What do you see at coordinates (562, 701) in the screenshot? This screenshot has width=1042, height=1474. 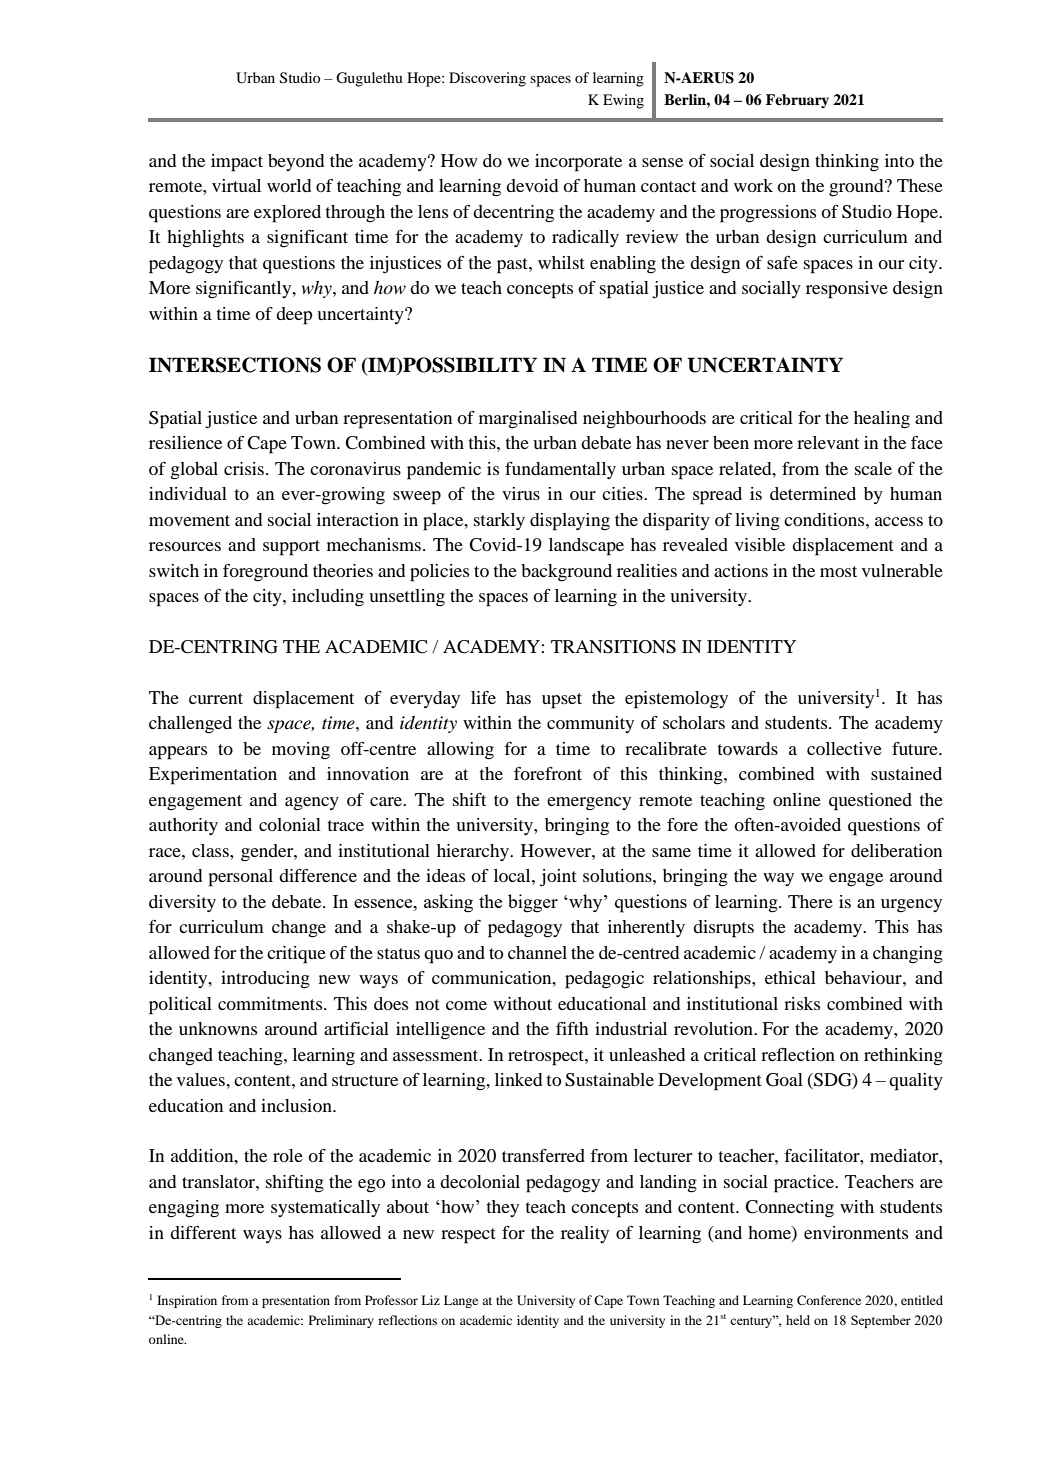 I see `upset` at bounding box center [562, 701].
